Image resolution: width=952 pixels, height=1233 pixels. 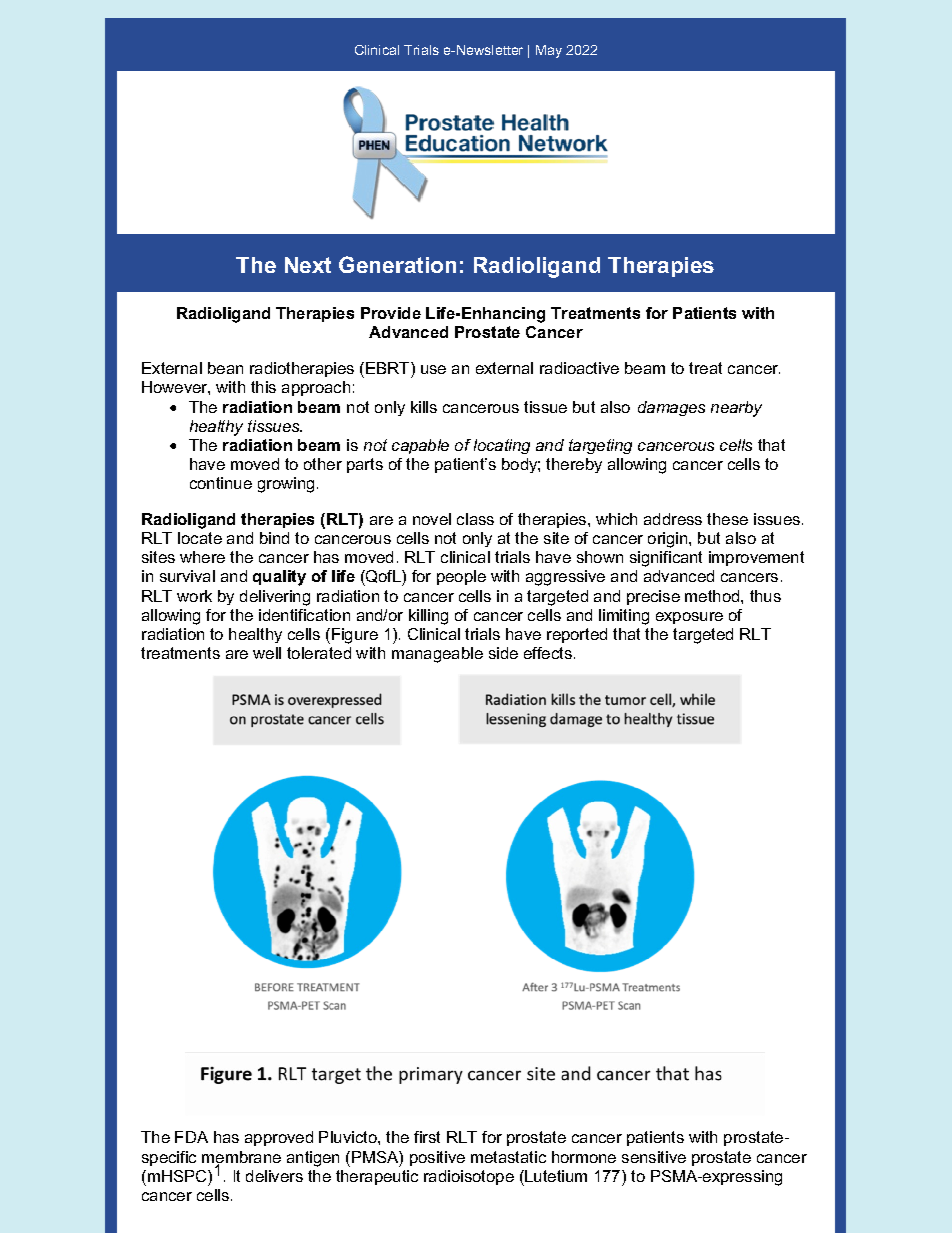 I want to click on bind, so click(x=274, y=538).
